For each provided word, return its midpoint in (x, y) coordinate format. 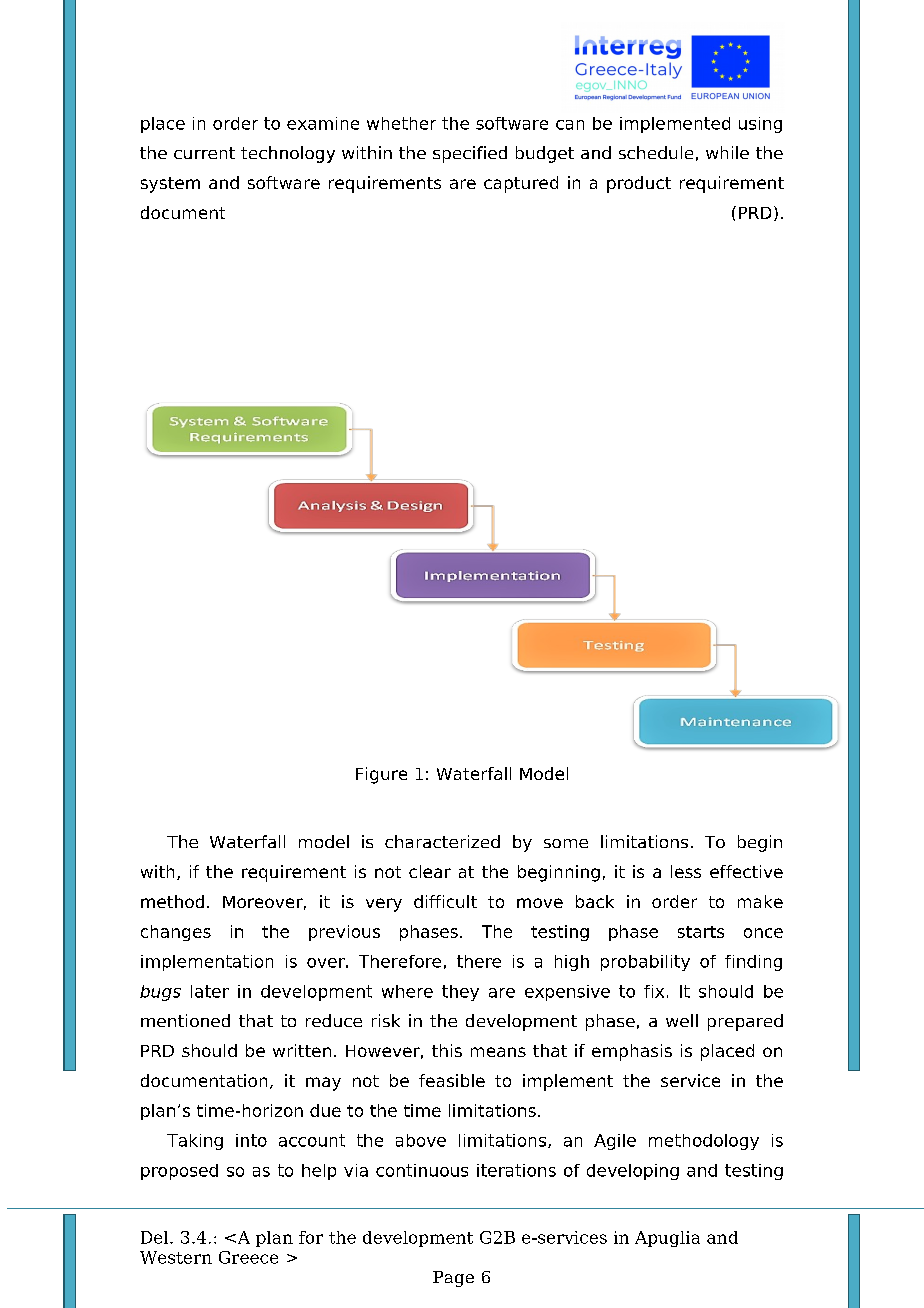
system (170, 185)
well (682, 1020)
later (210, 991)
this (447, 1050)
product (639, 184)
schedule (656, 152)
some (566, 843)
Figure (381, 775)
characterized (442, 841)
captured (521, 184)
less (686, 871)
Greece (248, 1257)
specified (470, 154)
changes (176, 933)
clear (430, 871)
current (204, 153)
